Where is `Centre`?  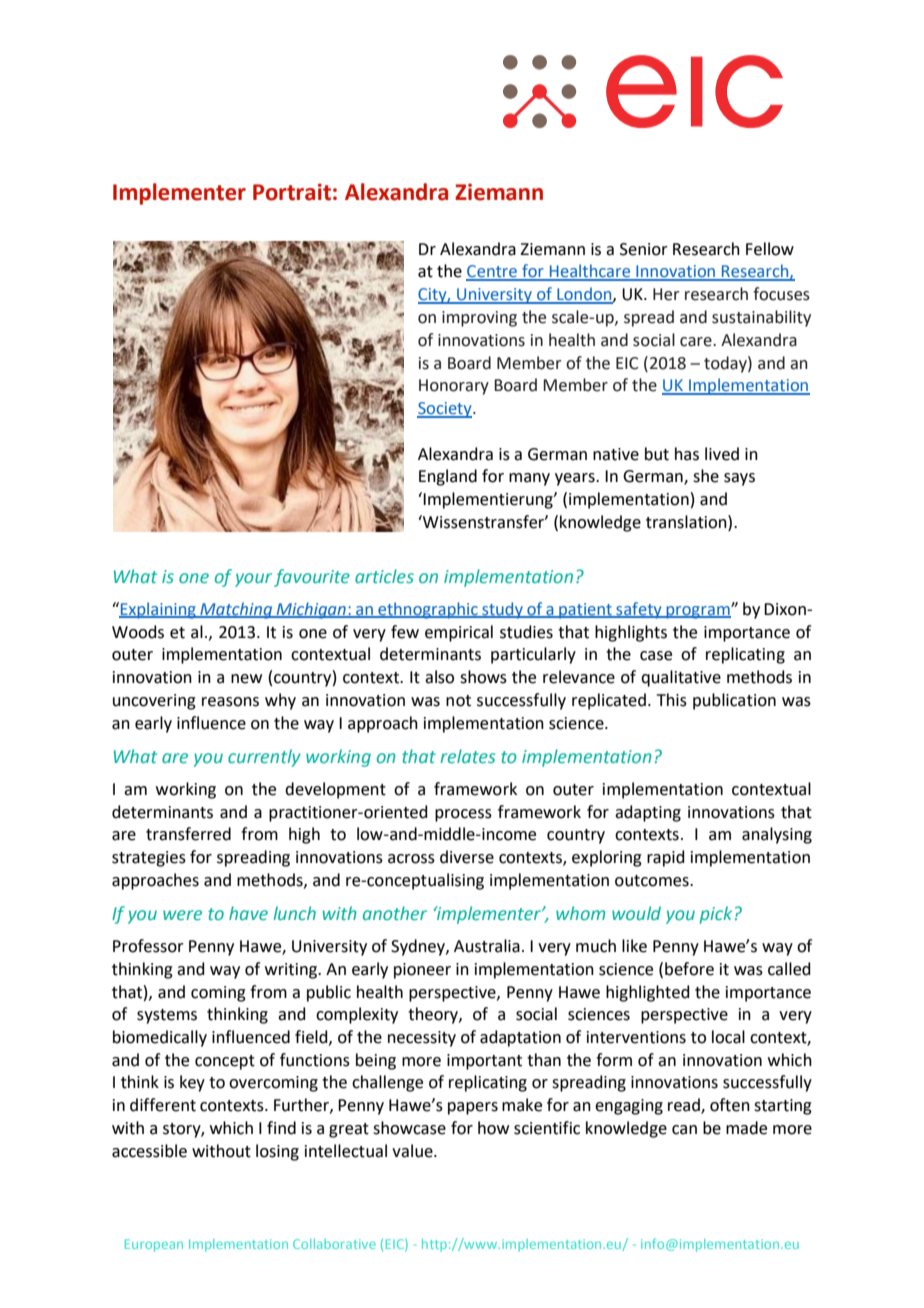 Centre is located at coordinates (492, 272).
